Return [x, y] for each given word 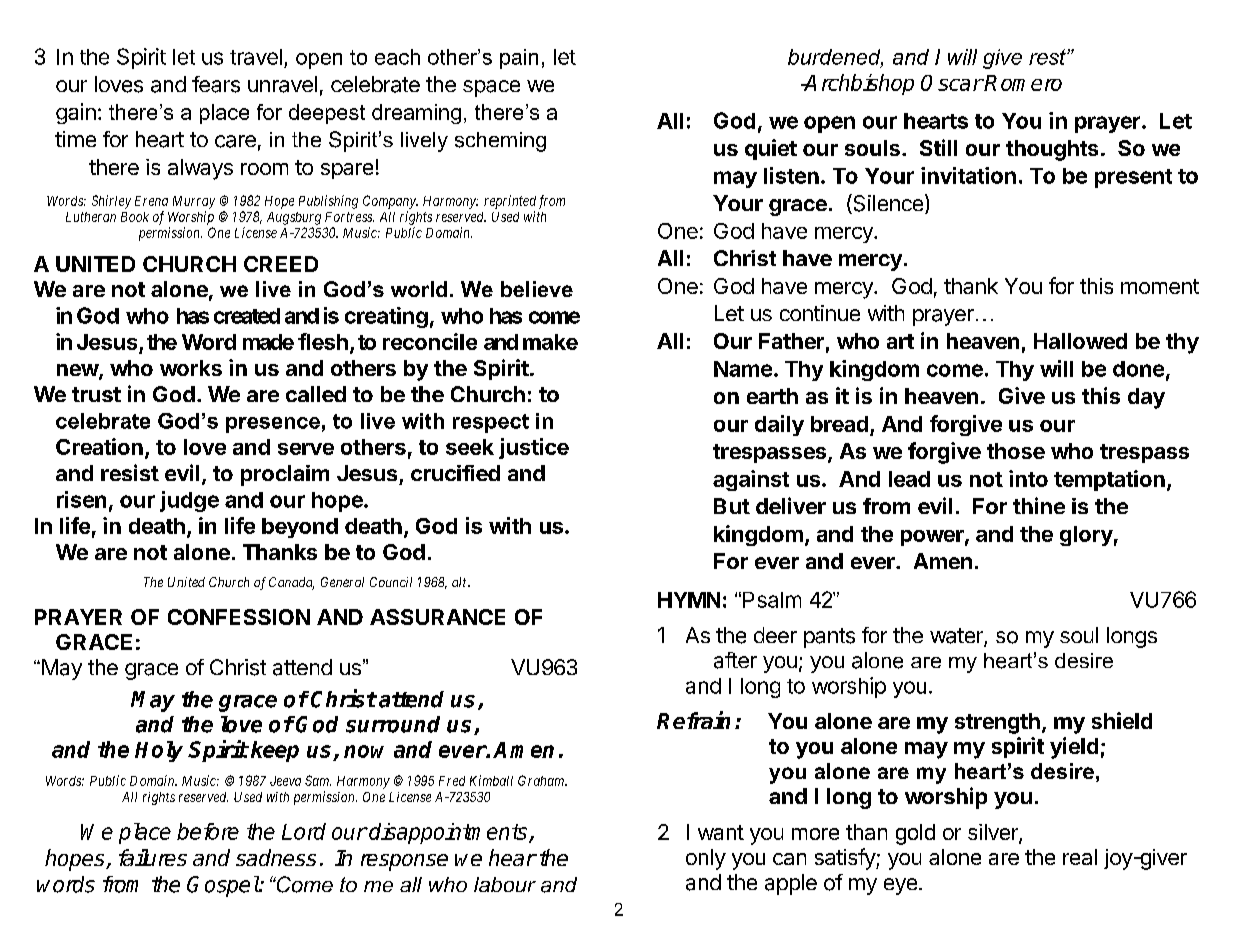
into [1028, 478]
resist [130, 472]
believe [537, 289]
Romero [1023, 83]
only [706, 859]
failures [153, 857]
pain [519, 59]
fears [216, 84]
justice [534, 448]
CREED [281, 264]
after [735, 660]
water [957, 637]
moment [1160, 286]
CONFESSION [239, 617]
